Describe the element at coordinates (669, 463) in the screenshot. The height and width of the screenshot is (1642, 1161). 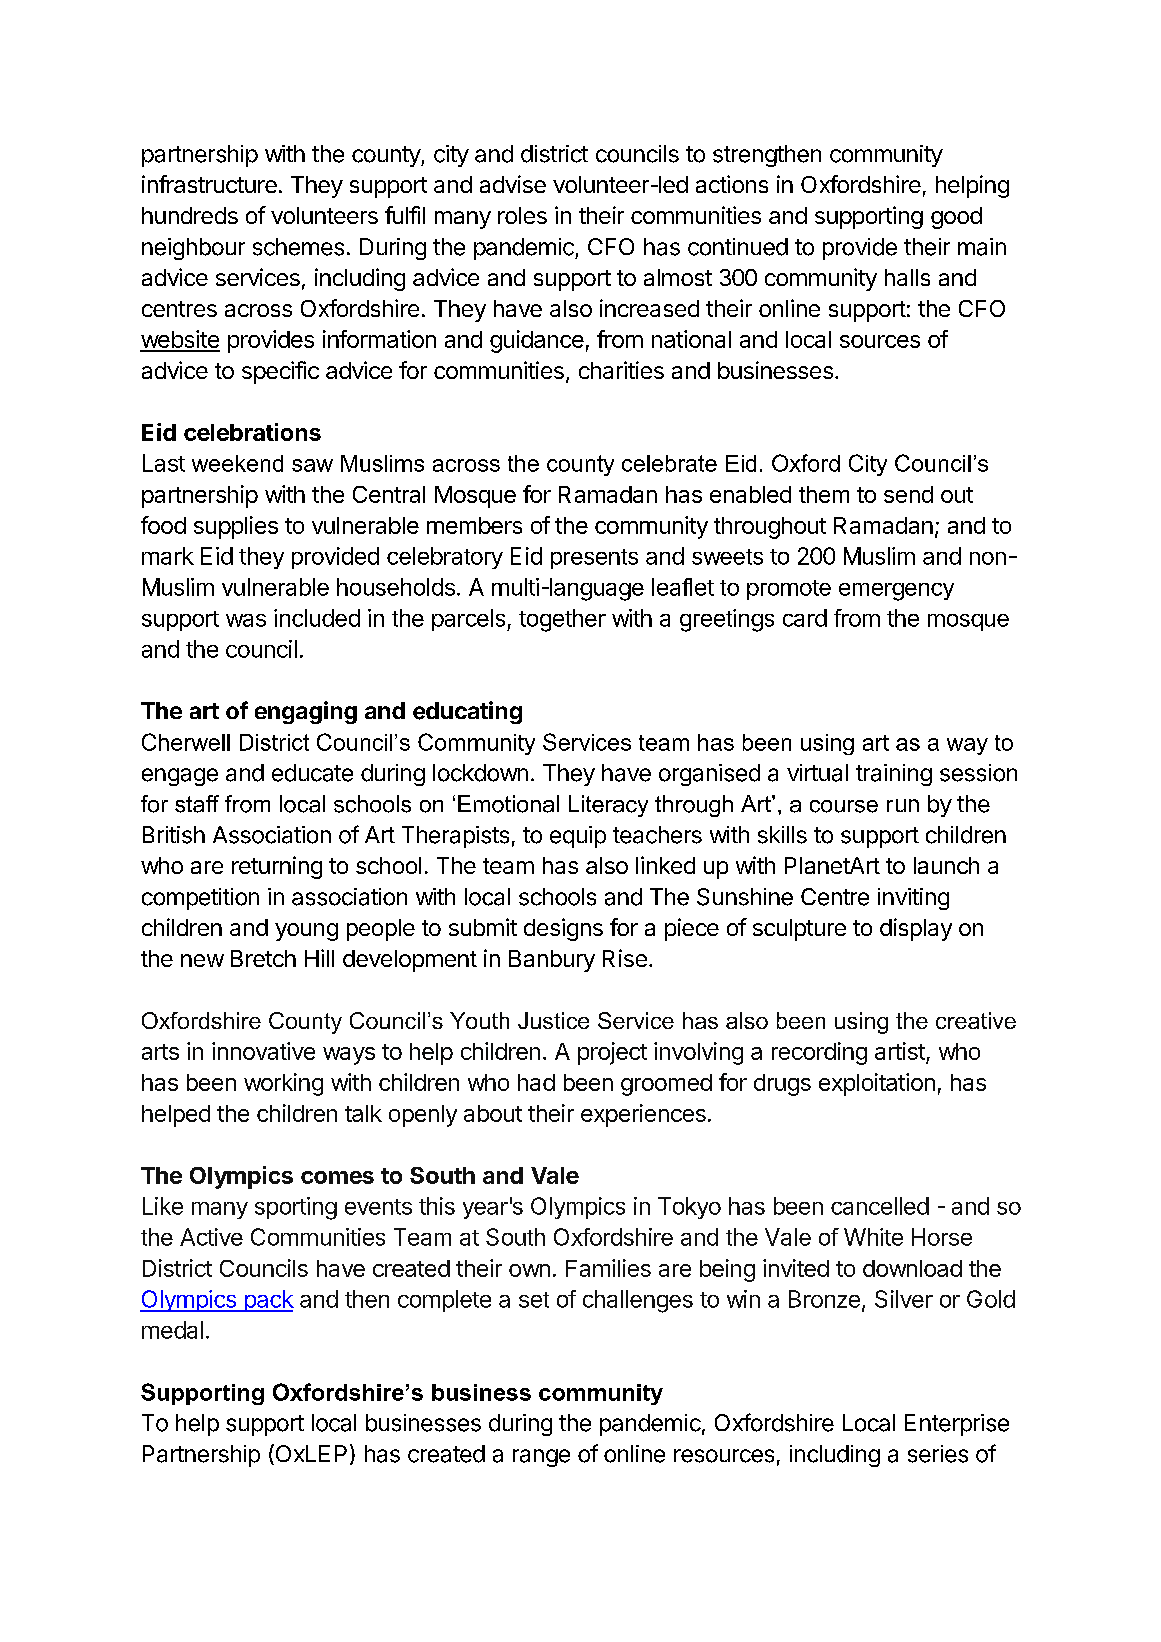
I see `celebrate` at that location.
